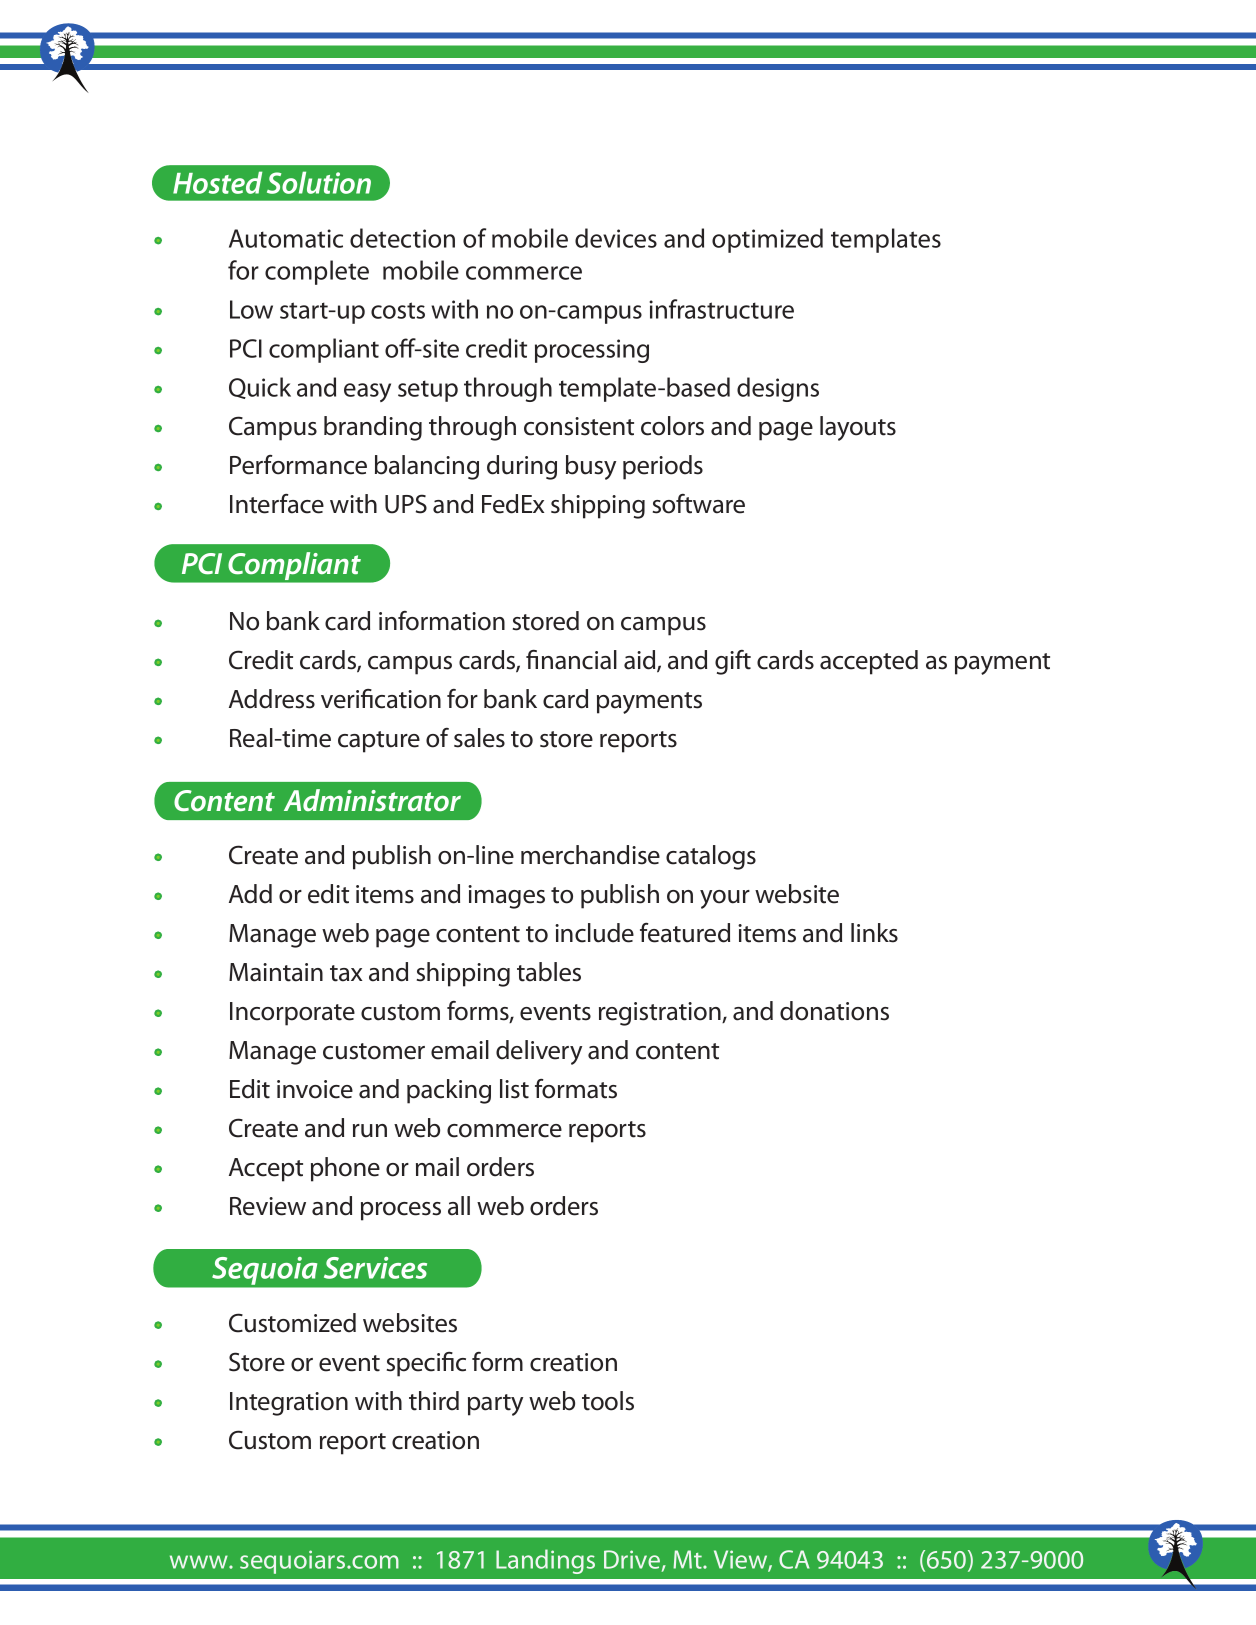 The height and width of the document is (1625, 1256). I want to click on Automatic, so click(286, 238).
